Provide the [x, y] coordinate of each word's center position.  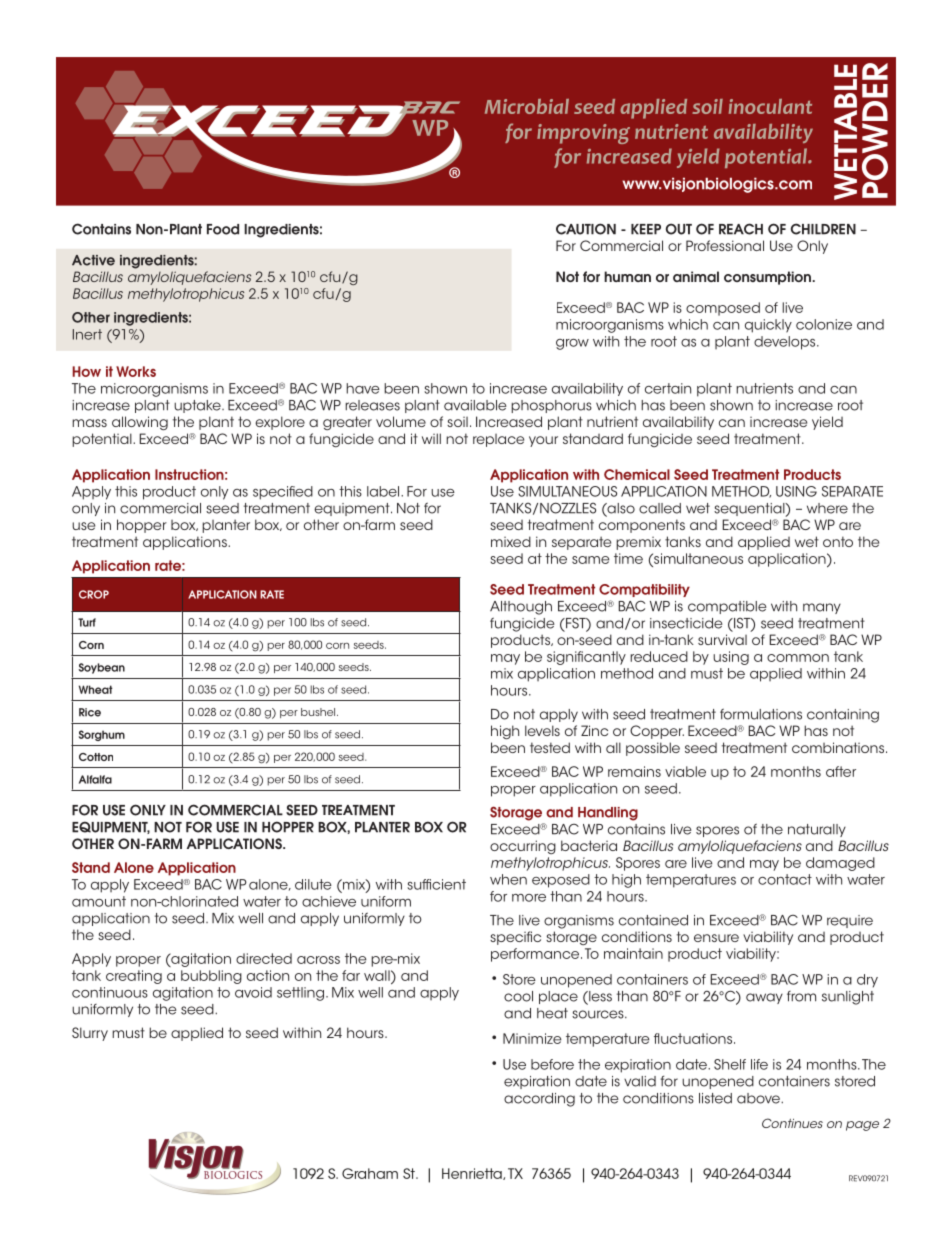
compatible [727, 607]
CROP [94, 594]
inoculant [770, 106]
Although [521, 608]
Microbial [527, 106]
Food [223, 229]
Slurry [90, 1034]
